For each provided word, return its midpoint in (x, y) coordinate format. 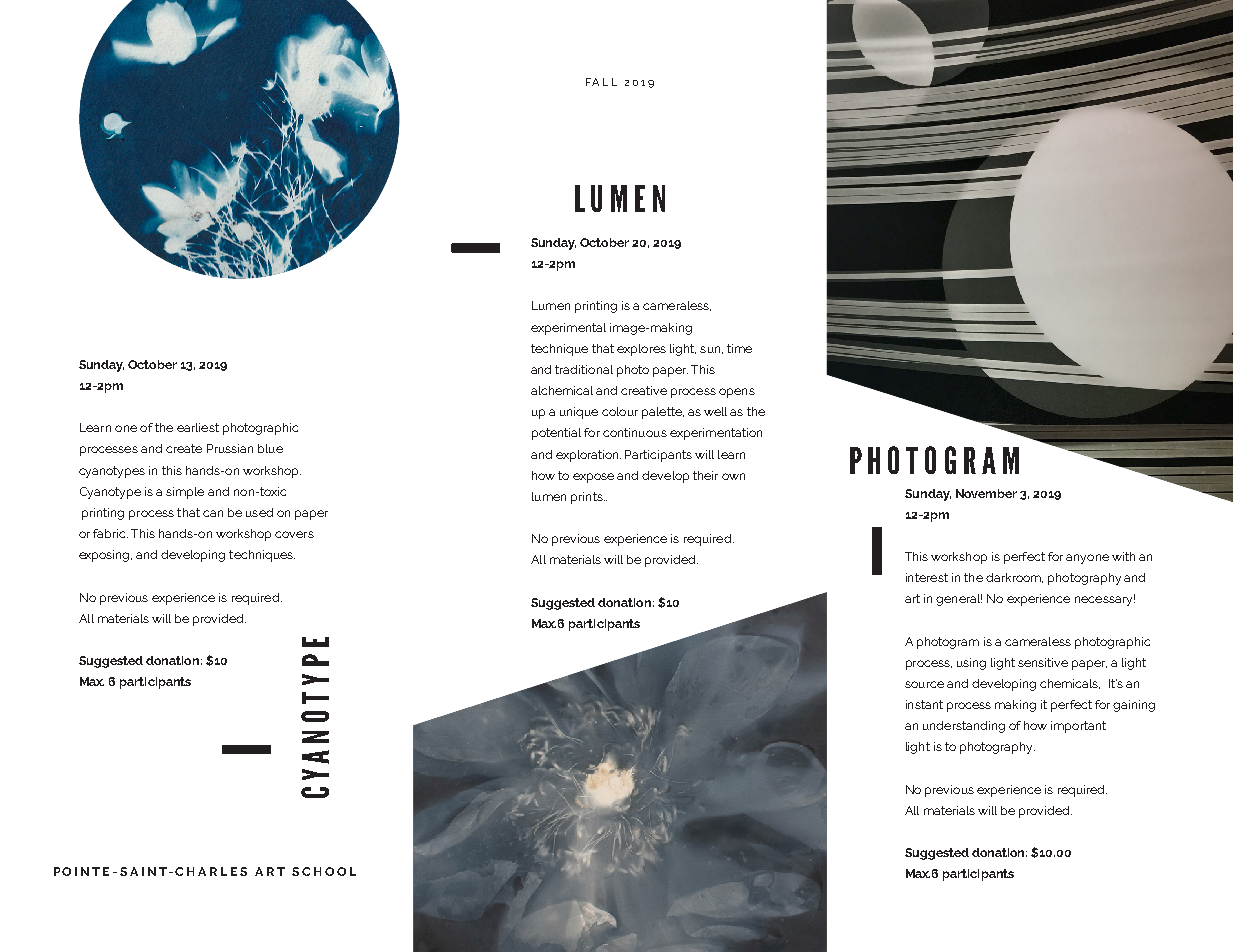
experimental (568, 329)
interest (927, 577)
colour (620, 411)
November (986, 493)
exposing (105, 556)
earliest (198, 427)
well (715, 411)
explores (641, 350)
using (971, 664)
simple (185, 493)
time (739, 348)
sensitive (1043, 662)
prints (588, 498)
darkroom (1014, 578)
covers (294, 534)
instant (924, 704)
